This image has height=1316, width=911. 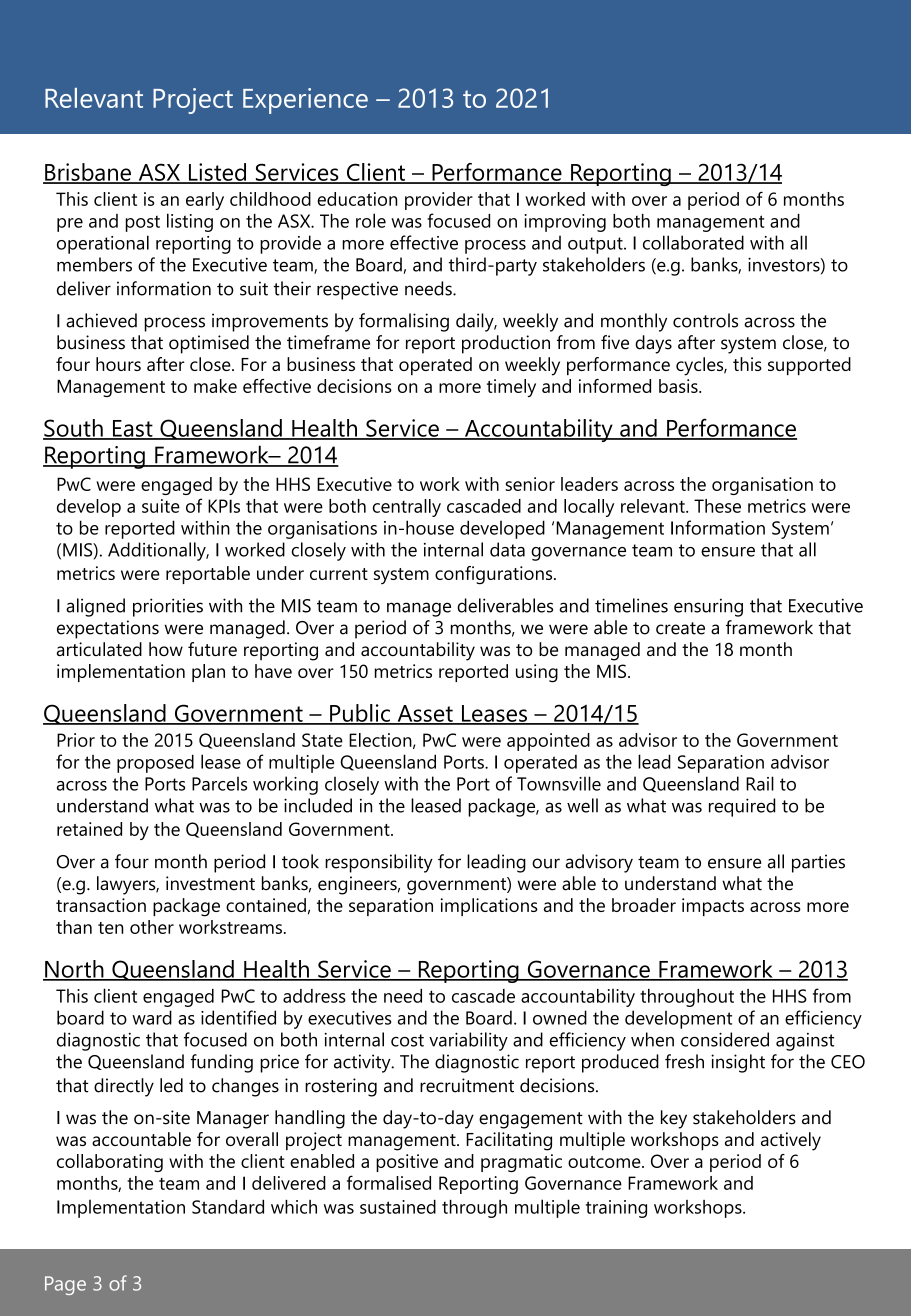 I want to click on collaborated, so click(x=693, y=242).
